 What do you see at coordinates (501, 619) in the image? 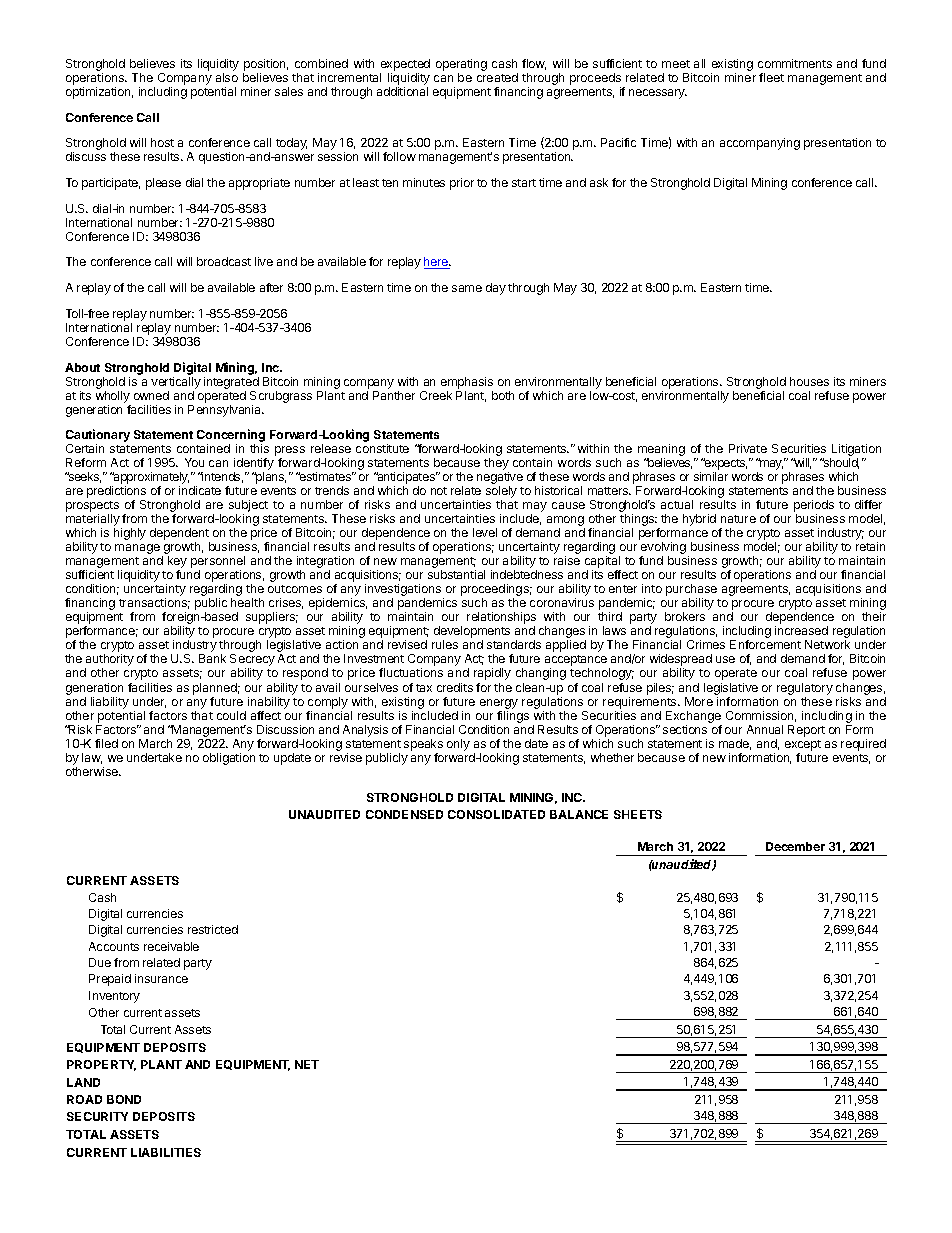
I see `relationships` at bounding box center [501, 619].
